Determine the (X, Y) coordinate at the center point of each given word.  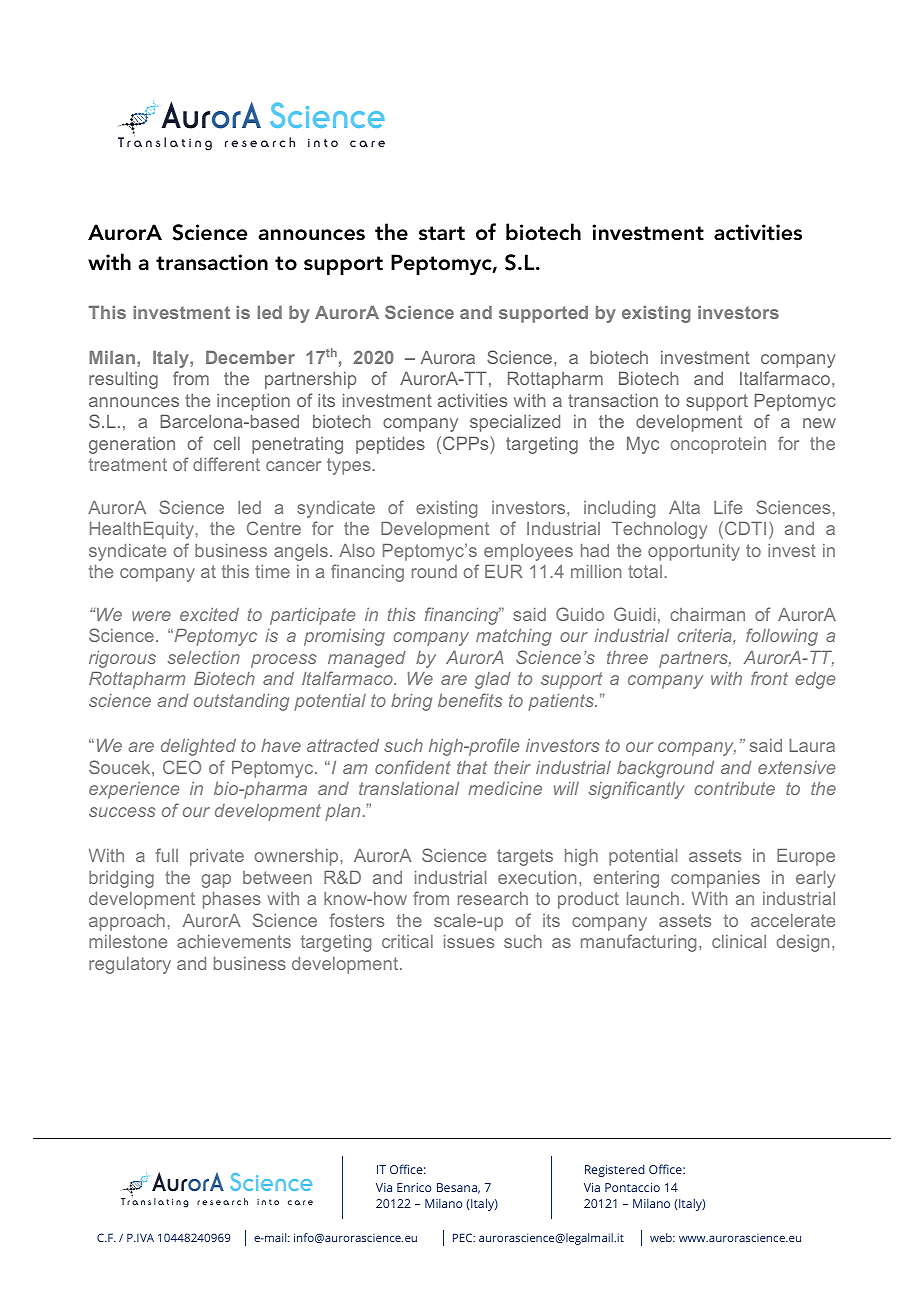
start (442, 233)
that (472, 767)
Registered (615, 1170)
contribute (734, 788)
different (226, 464)
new (819, 423)
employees (528, 552)
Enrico (414, 1187)
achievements (234, 941)
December (250, 357)
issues (469, 941)
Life (728, 507)
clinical (739, 941)
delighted (198, 747)
